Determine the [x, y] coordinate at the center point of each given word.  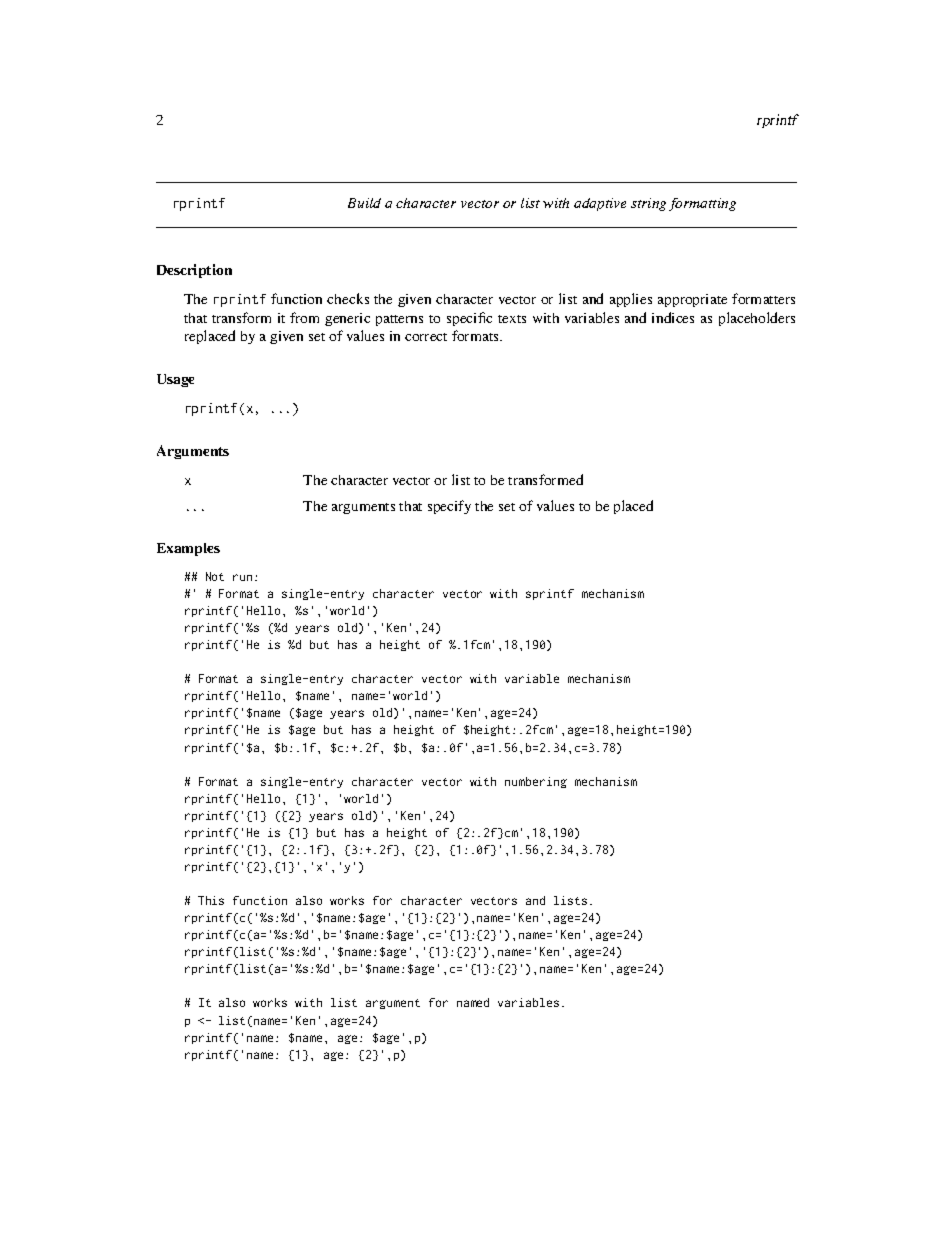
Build [364, 203]
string [648, 204]
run [242, 577]
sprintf [550, 594]
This [211, 900]
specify [449, 507]
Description [194, 271]
